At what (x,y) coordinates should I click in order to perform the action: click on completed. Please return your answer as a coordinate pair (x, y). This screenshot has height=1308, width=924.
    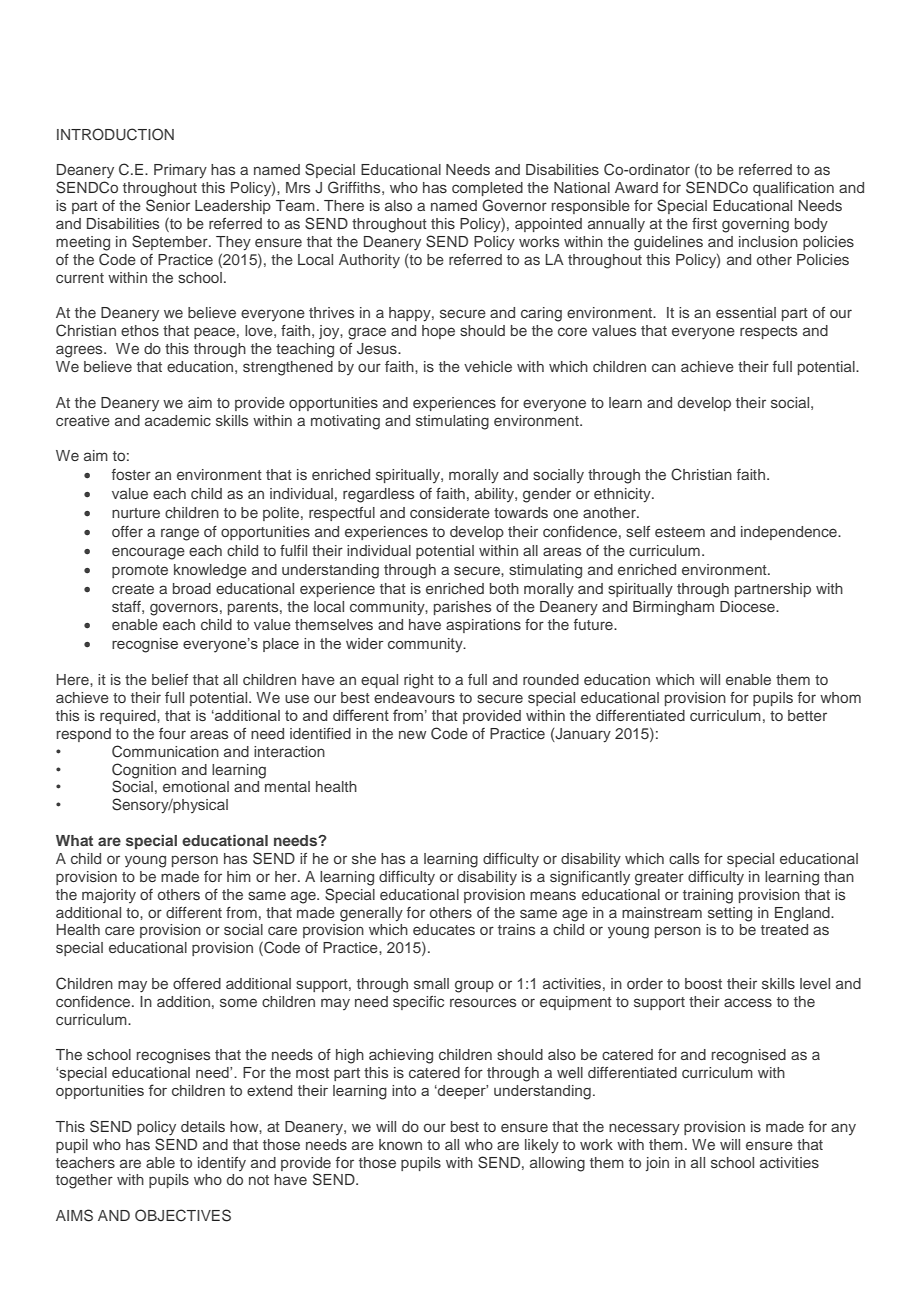
    Looking at the image, I should click on (487, 189).
